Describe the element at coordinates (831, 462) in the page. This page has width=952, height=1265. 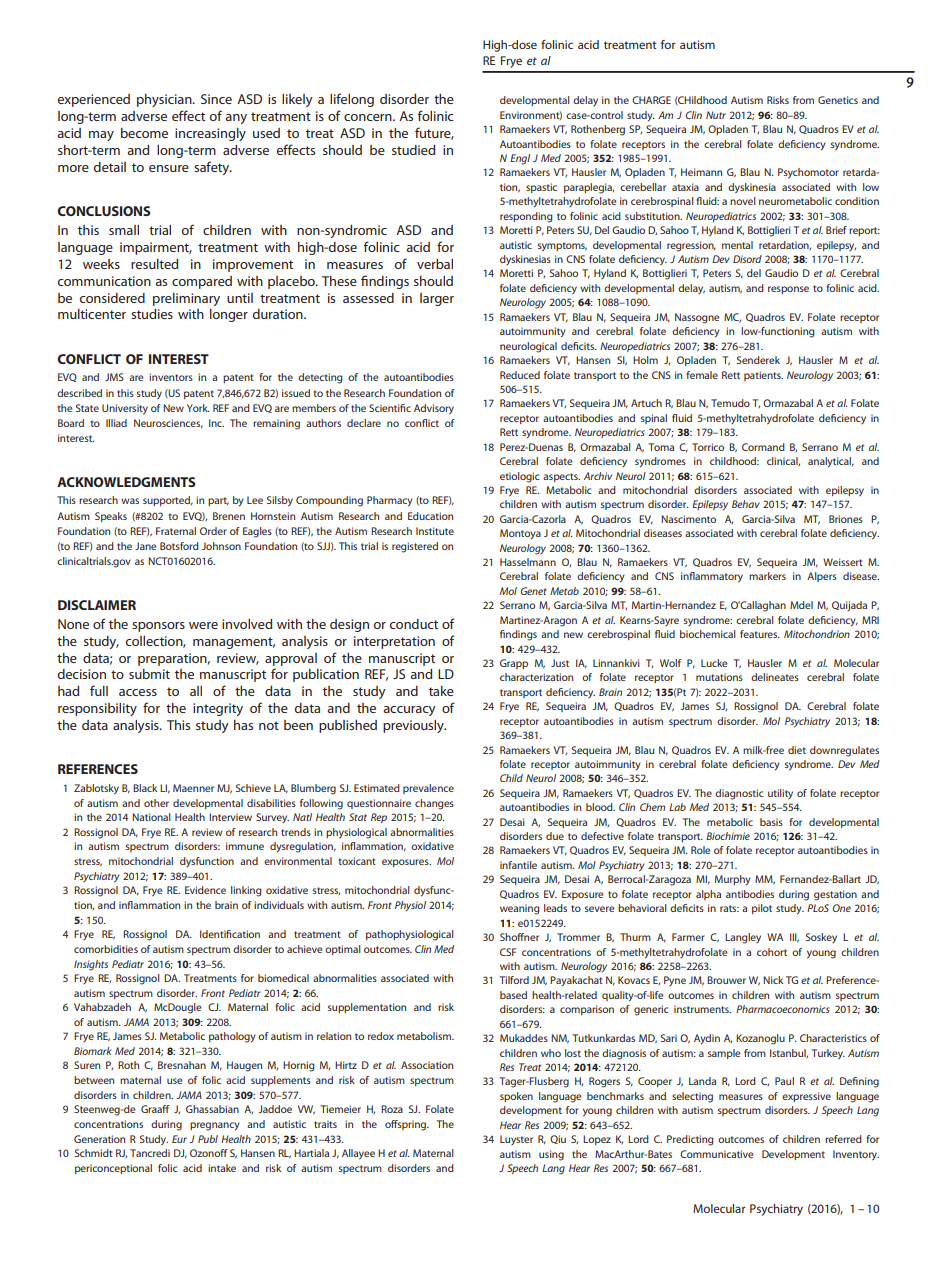
I see `analytical` at that location.
